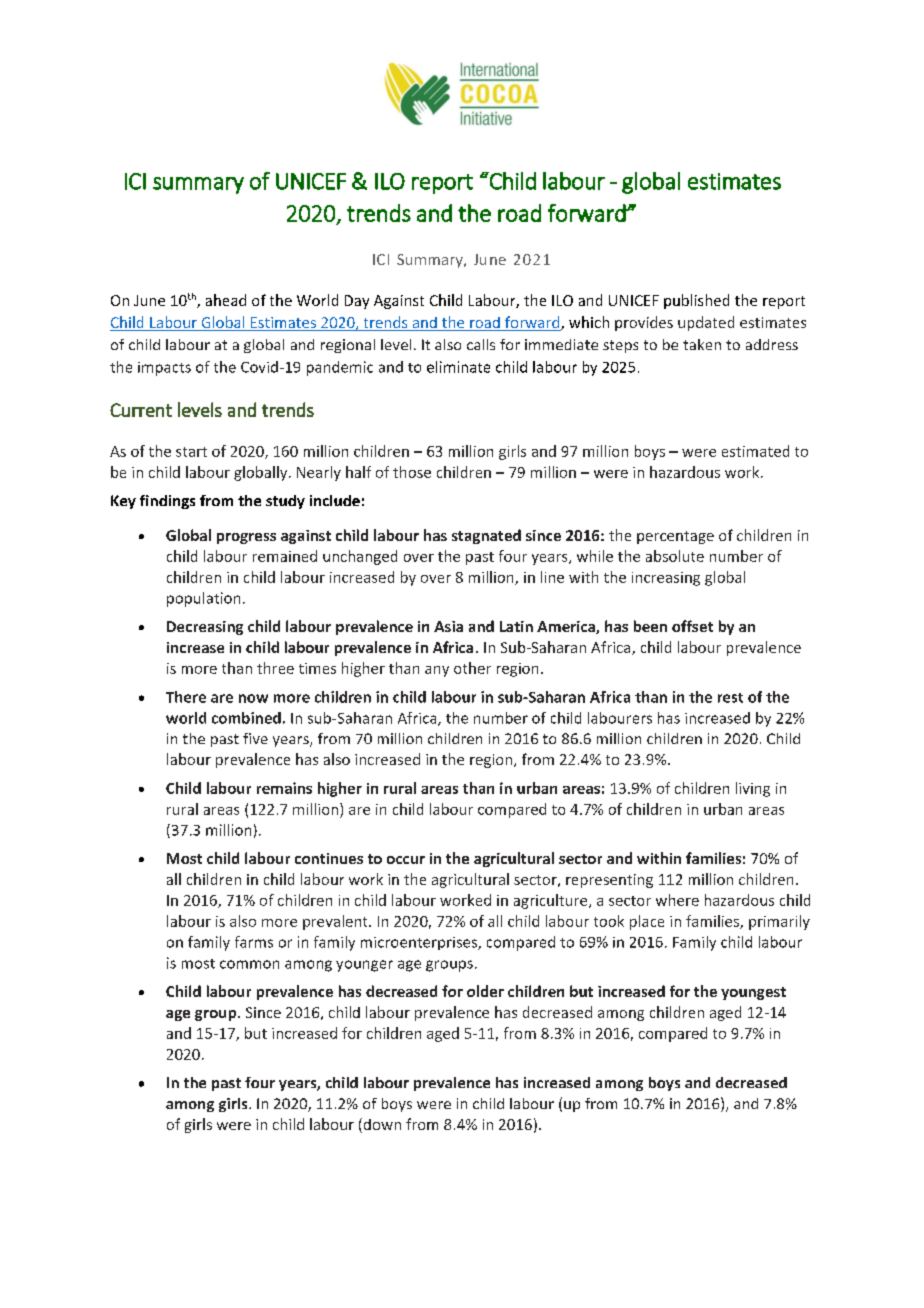 The image size is (924, 1308). What do you see at coordinates (753, 789) in the document?
I see `living` at bounding box center [753, 789].
